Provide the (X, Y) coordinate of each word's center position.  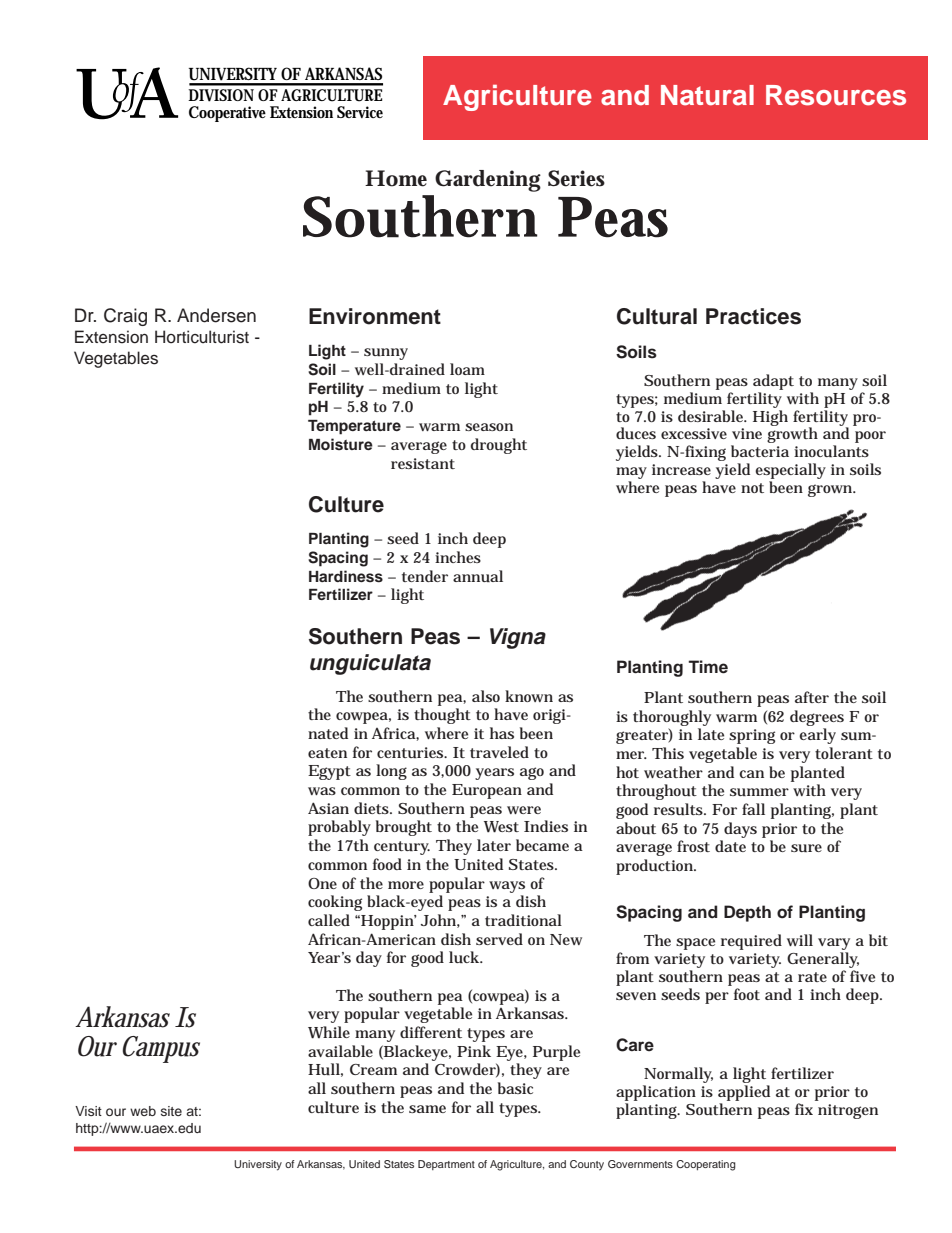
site (171, 1111)
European (487, 791)
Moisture (341, 444)
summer (759, 792)
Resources (836, 95)
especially (790, 472)
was (322, 791)
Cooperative (227, 114)
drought (499, 446)
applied (744, 1093)
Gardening (488, 181)
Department (446, 1165)
